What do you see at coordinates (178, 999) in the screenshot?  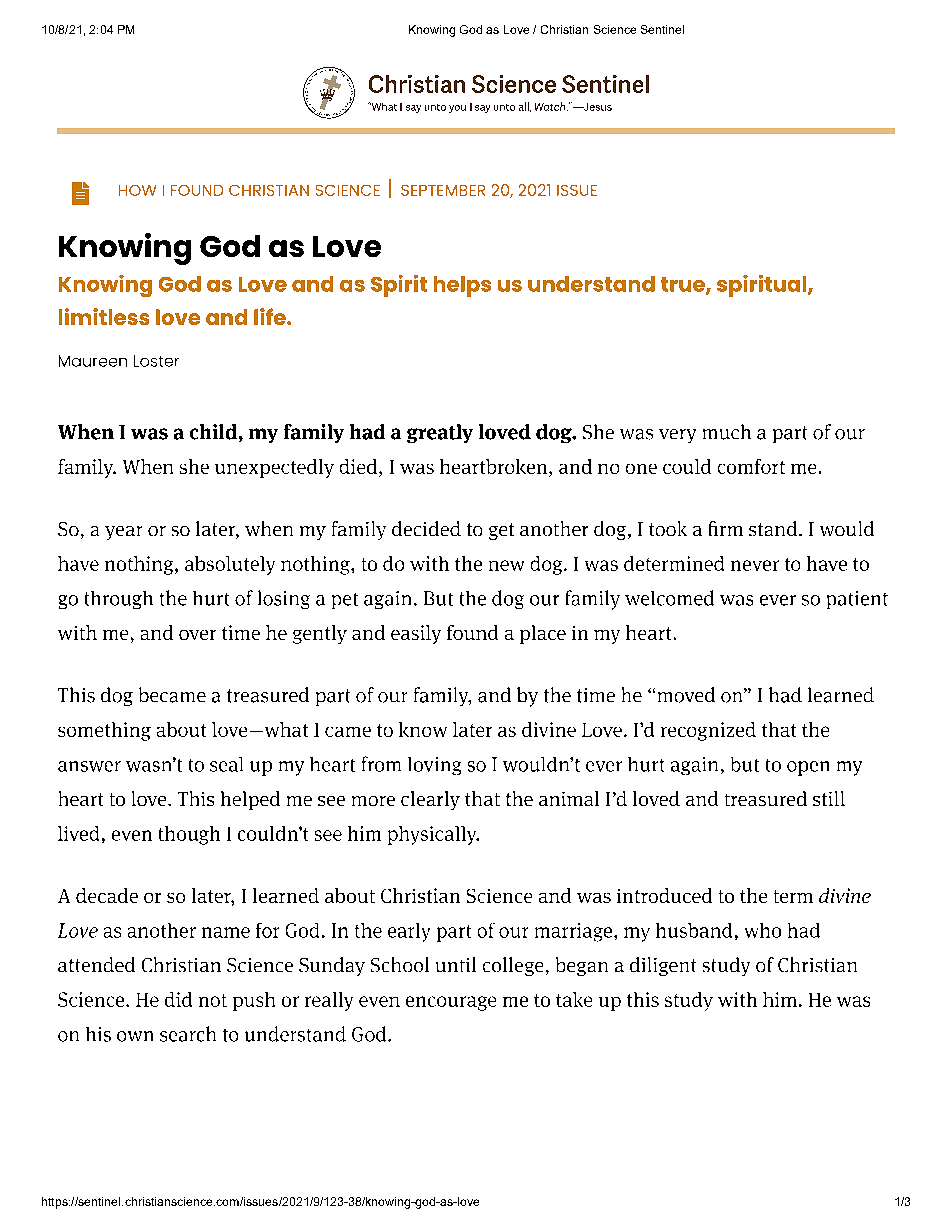 I see `did` at bounding box center [178, 999].
